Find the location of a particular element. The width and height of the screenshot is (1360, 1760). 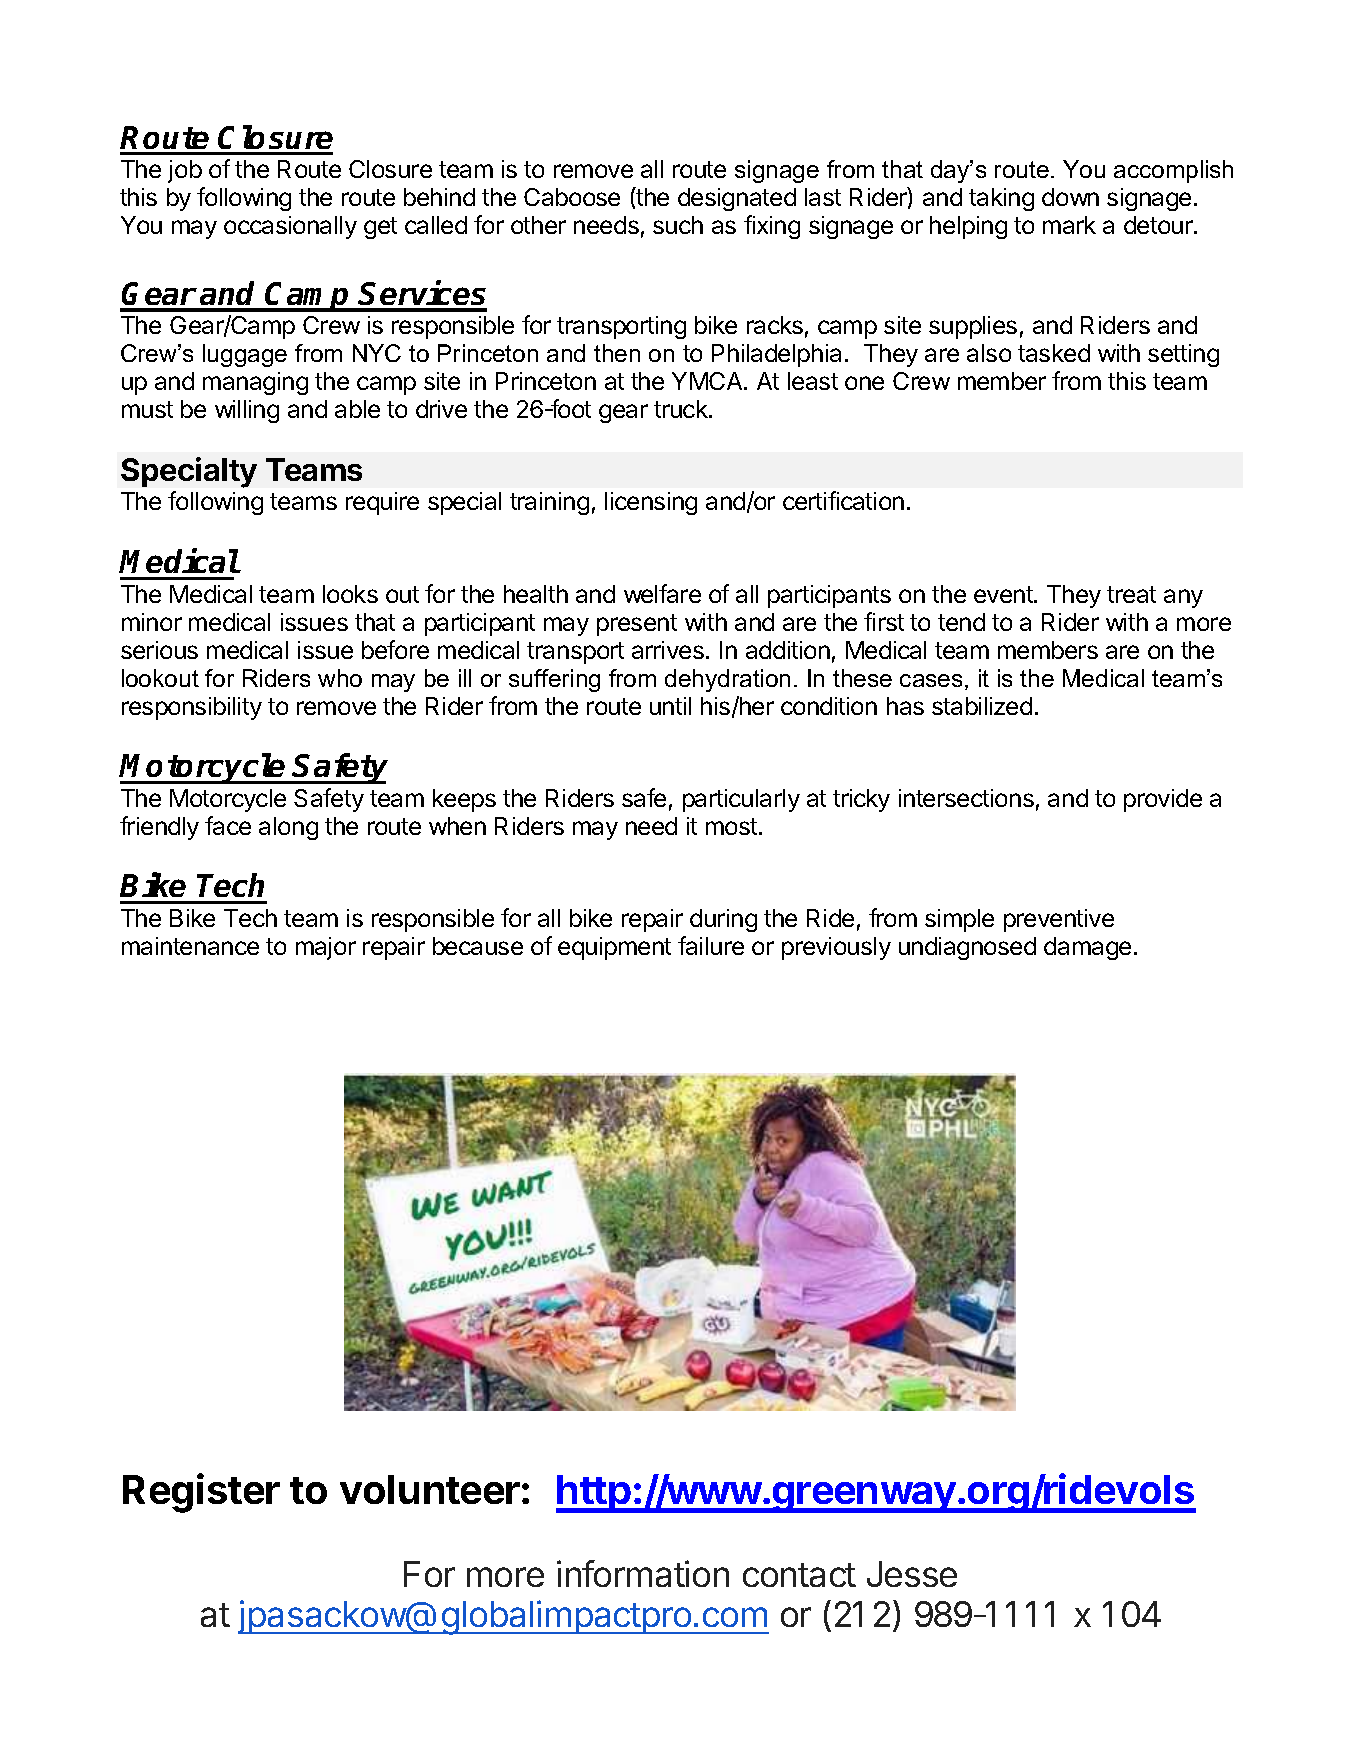

major is located at coordinates (326, 948).
